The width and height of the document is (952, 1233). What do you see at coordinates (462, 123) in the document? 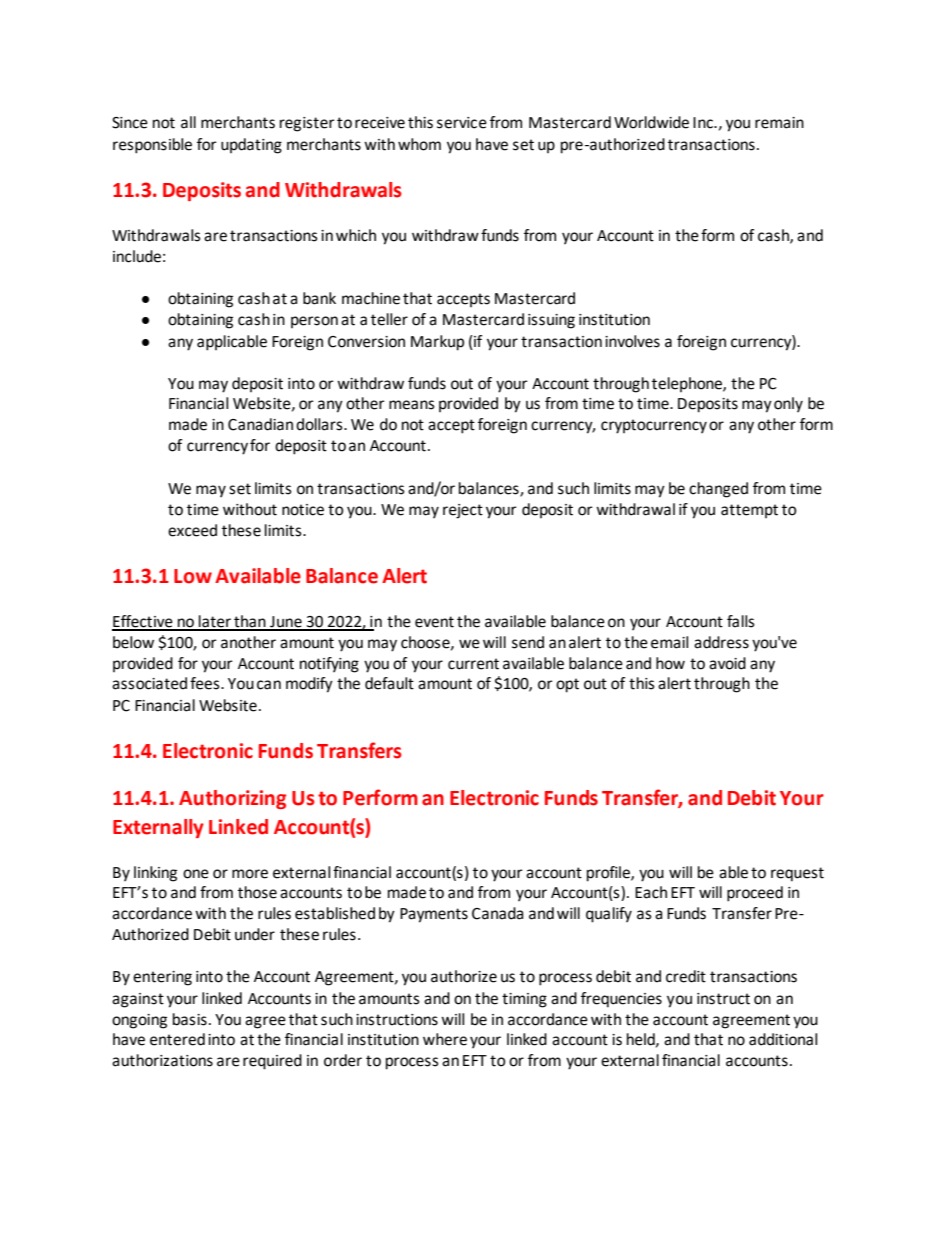
I see `service` at bounding box center [462, 123].
